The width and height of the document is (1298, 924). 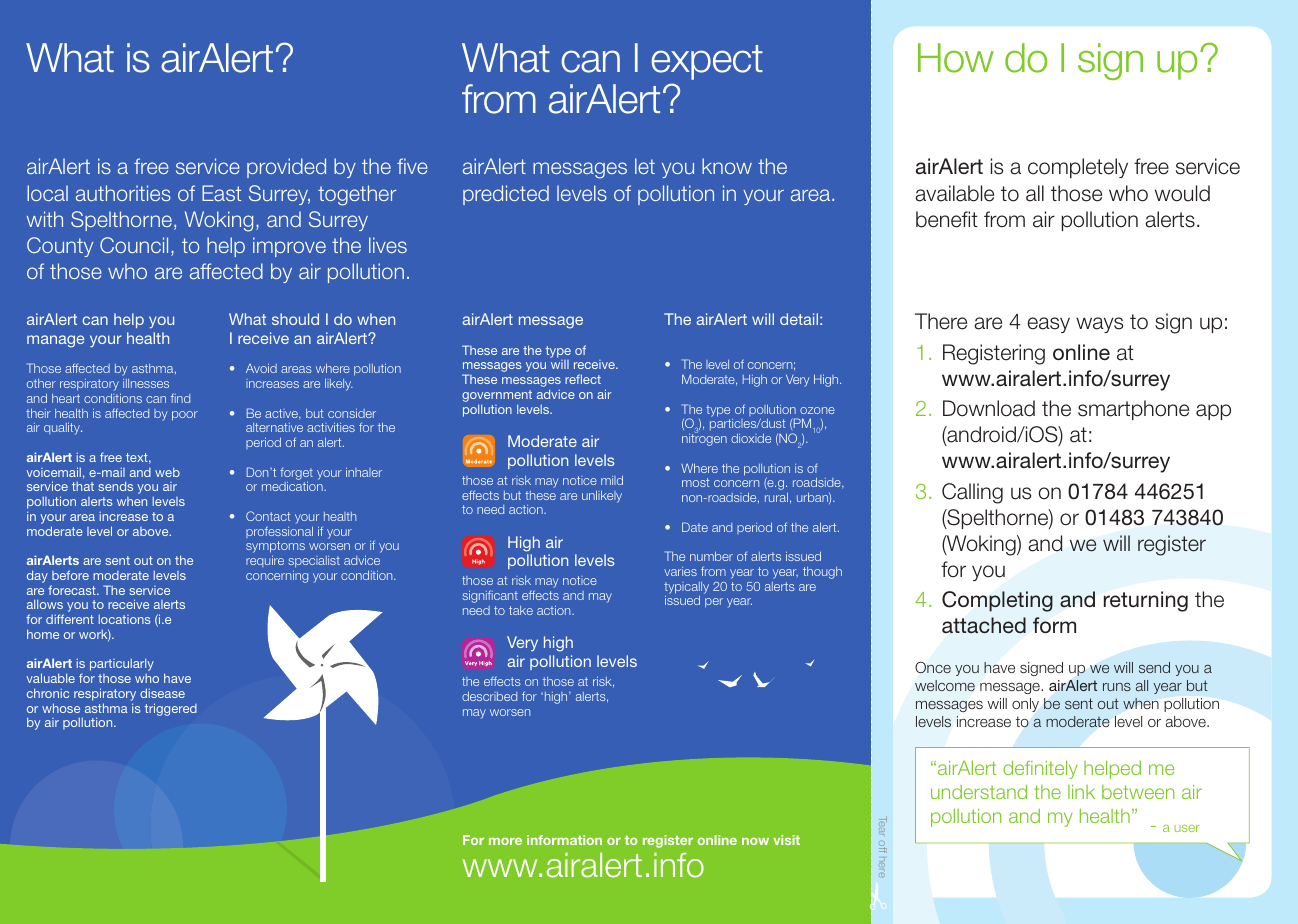 I want to click on expect, so click(x=707, y=62).
